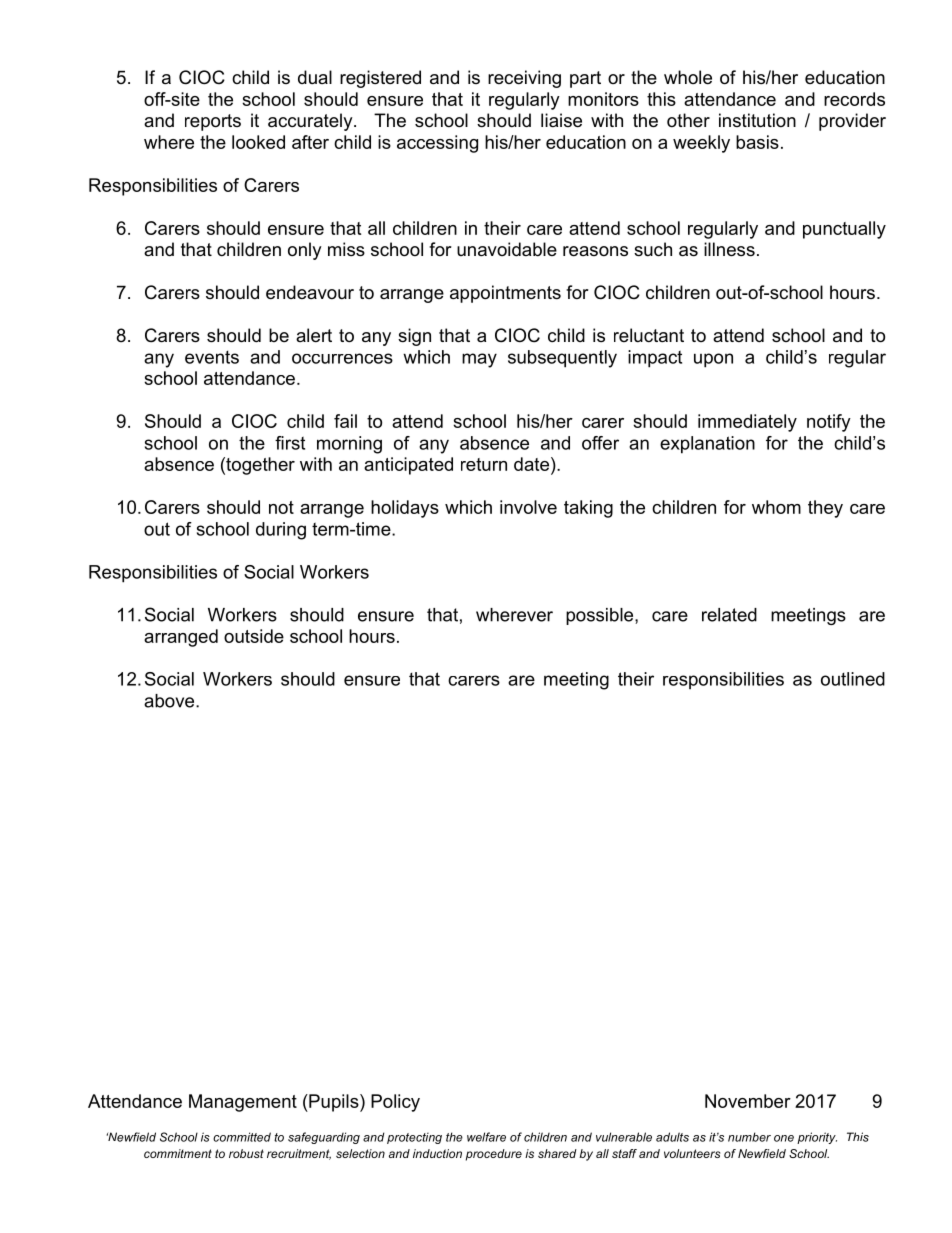 This screenshot has width=952, height=1233. Describe the element at coordinates (601, 616) in the screenshot. I see `possible` at that location.
